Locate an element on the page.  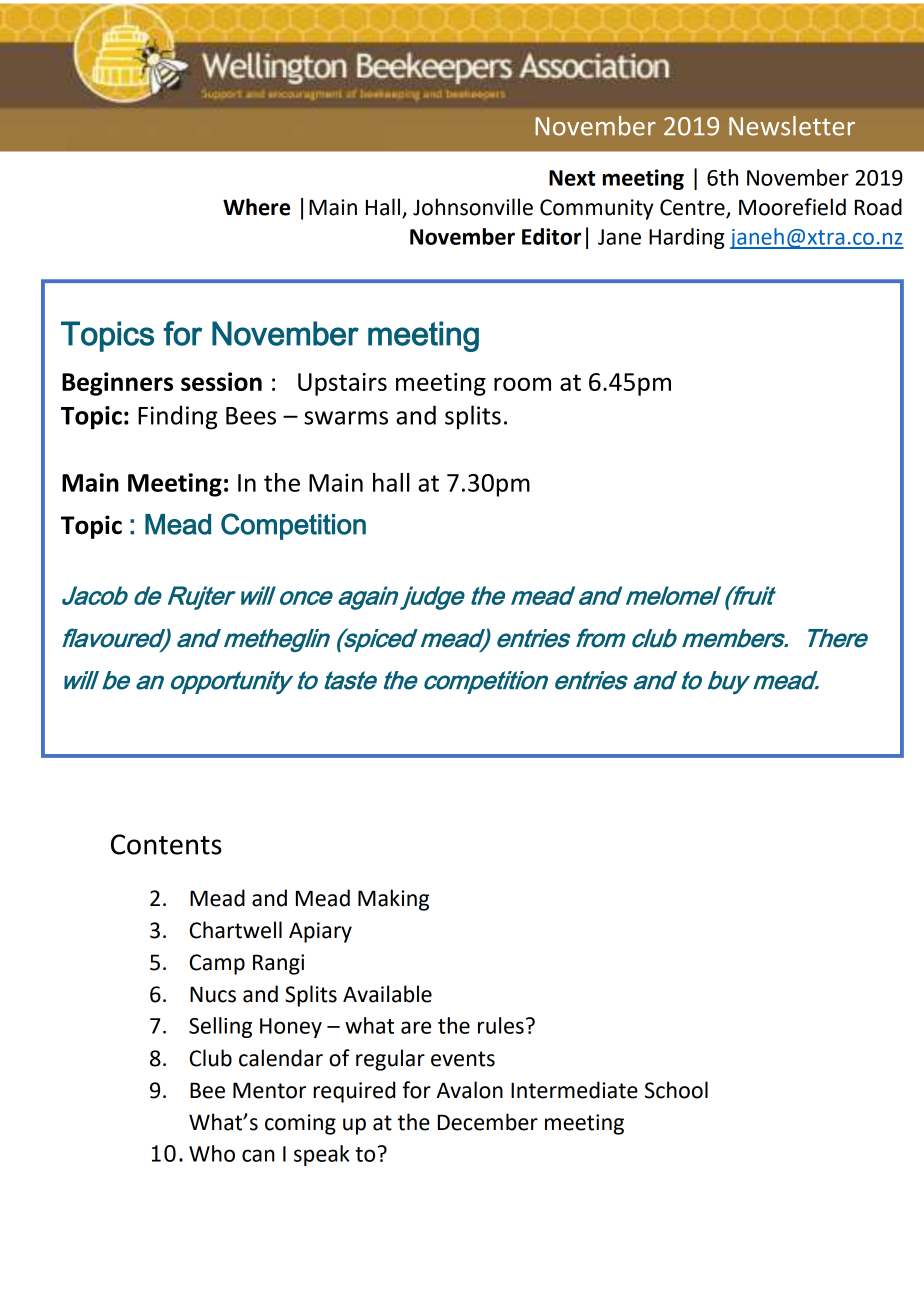
swarms is located at coordinates (346, 418).
